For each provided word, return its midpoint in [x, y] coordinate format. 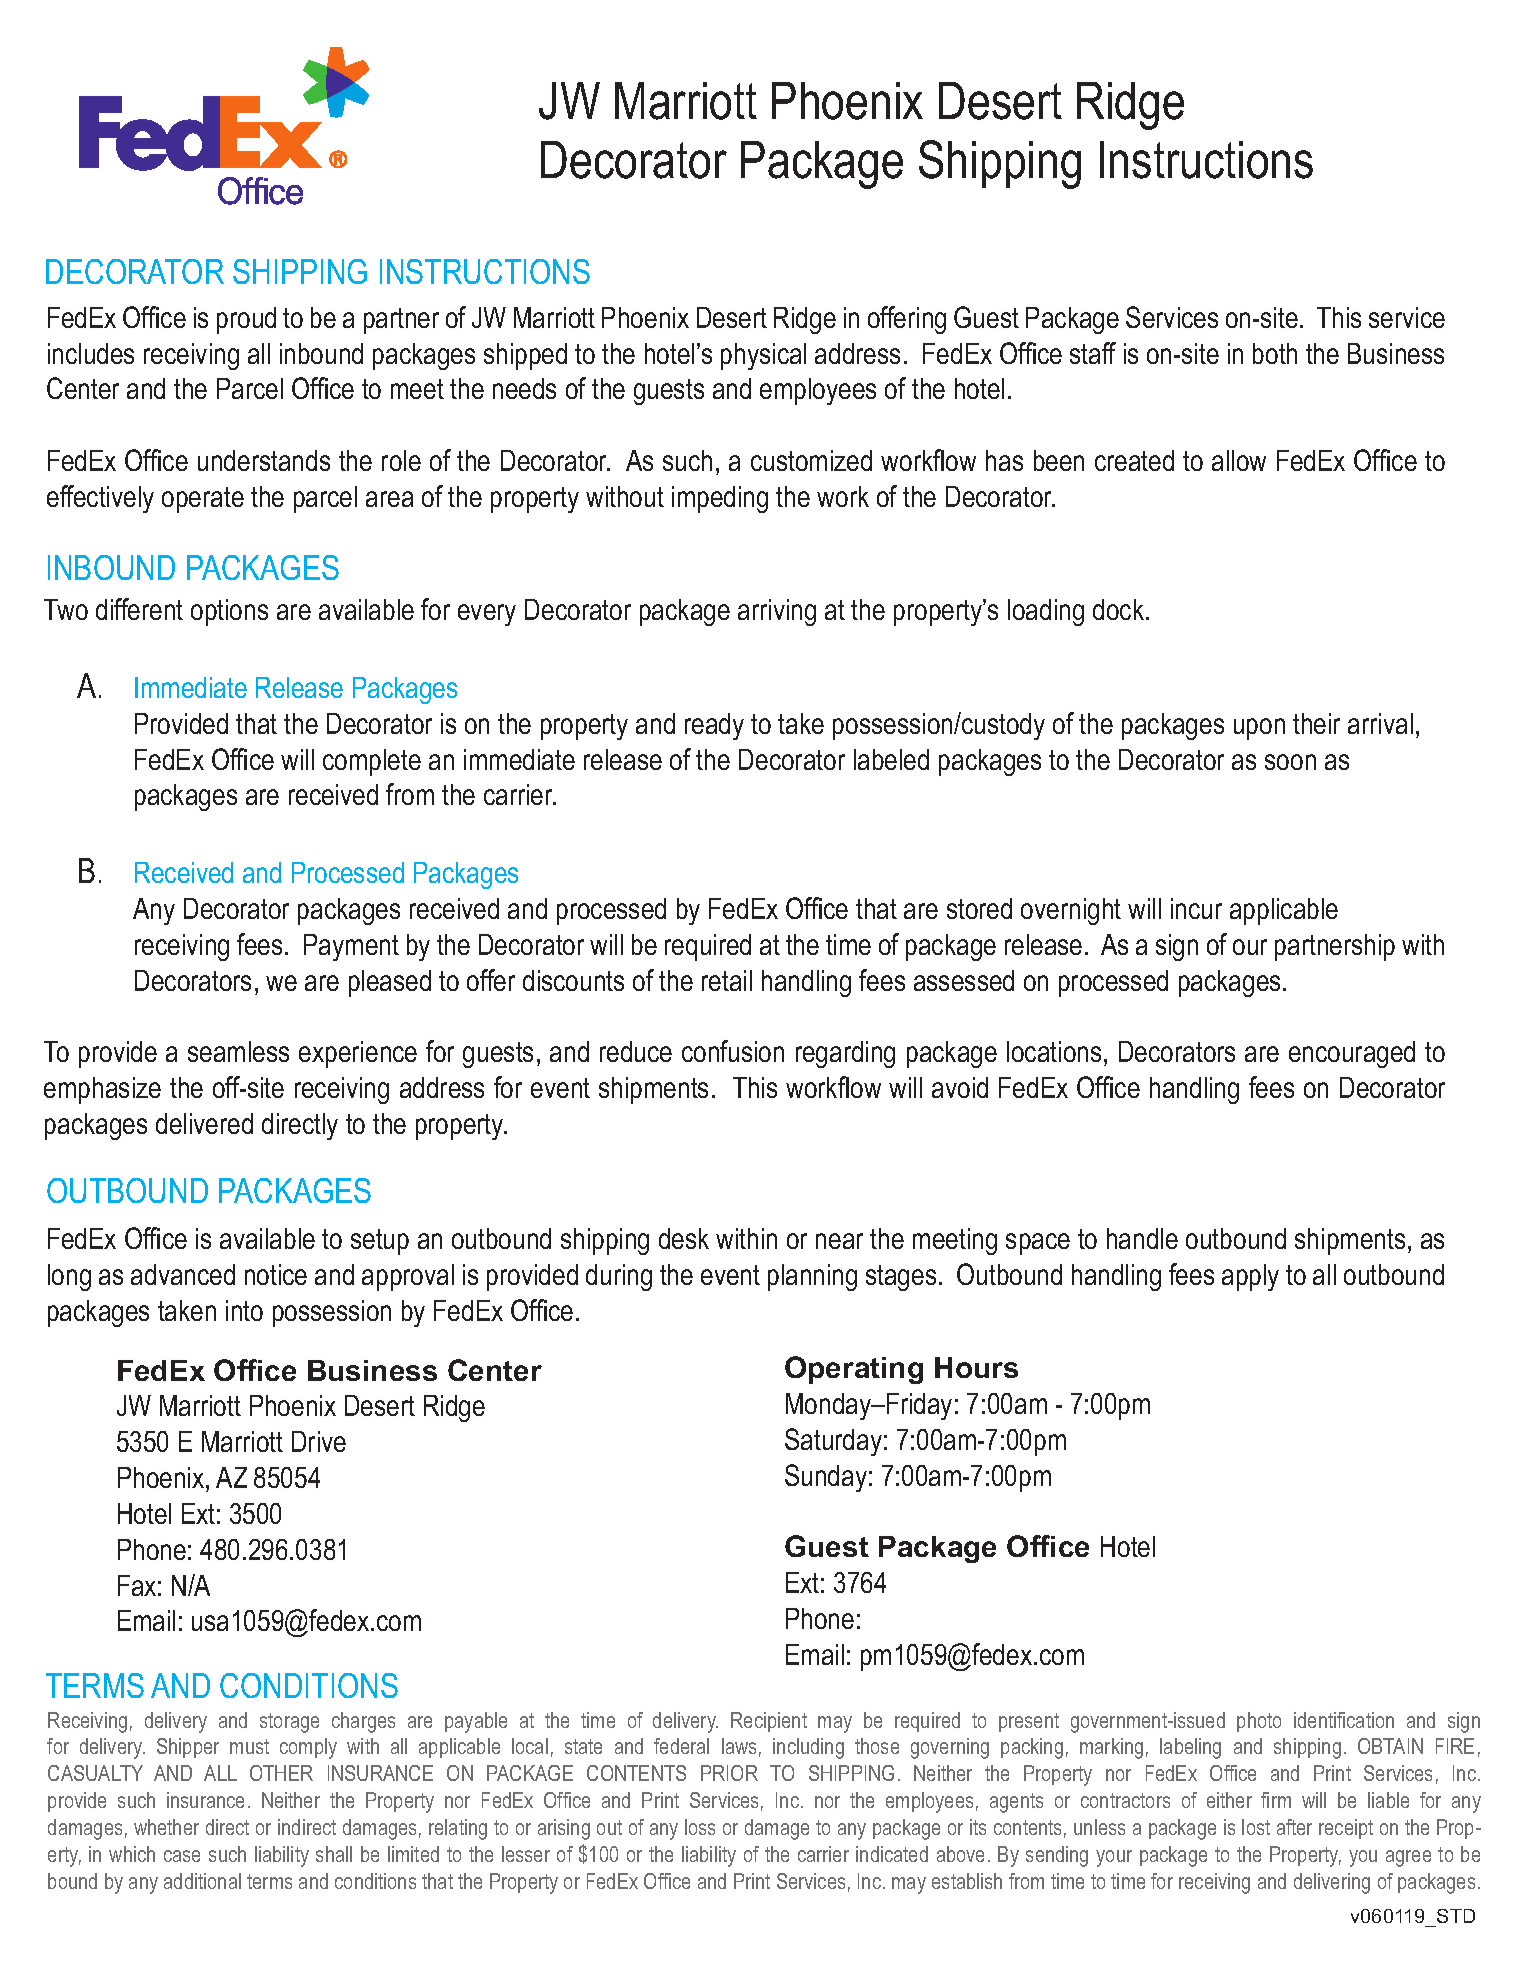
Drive [319, 1441]
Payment [351, 947]
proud [246, 320]
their [1316, 723]
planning [812, 1277]
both [1275, 353]
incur [1196, 908]
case [182, 1856]
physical [763, 356]
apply [1250, 1277]
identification [1344, 1720]
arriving [777, 612]
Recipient [769, 1722]
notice [276, 1274]
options [229, 612]
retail [727, 980]
